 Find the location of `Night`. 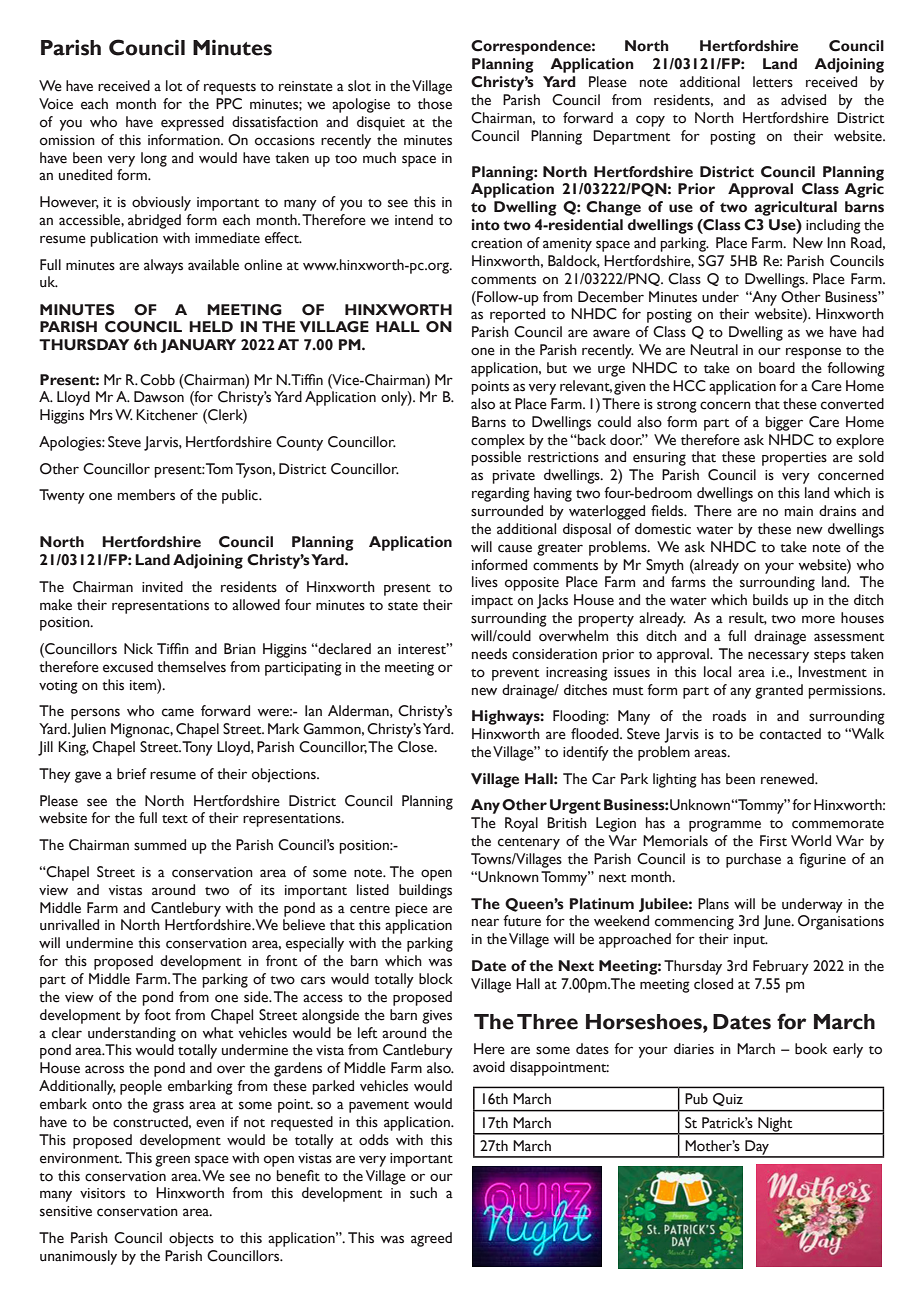

Night is located at coordinates (775, 1125).
